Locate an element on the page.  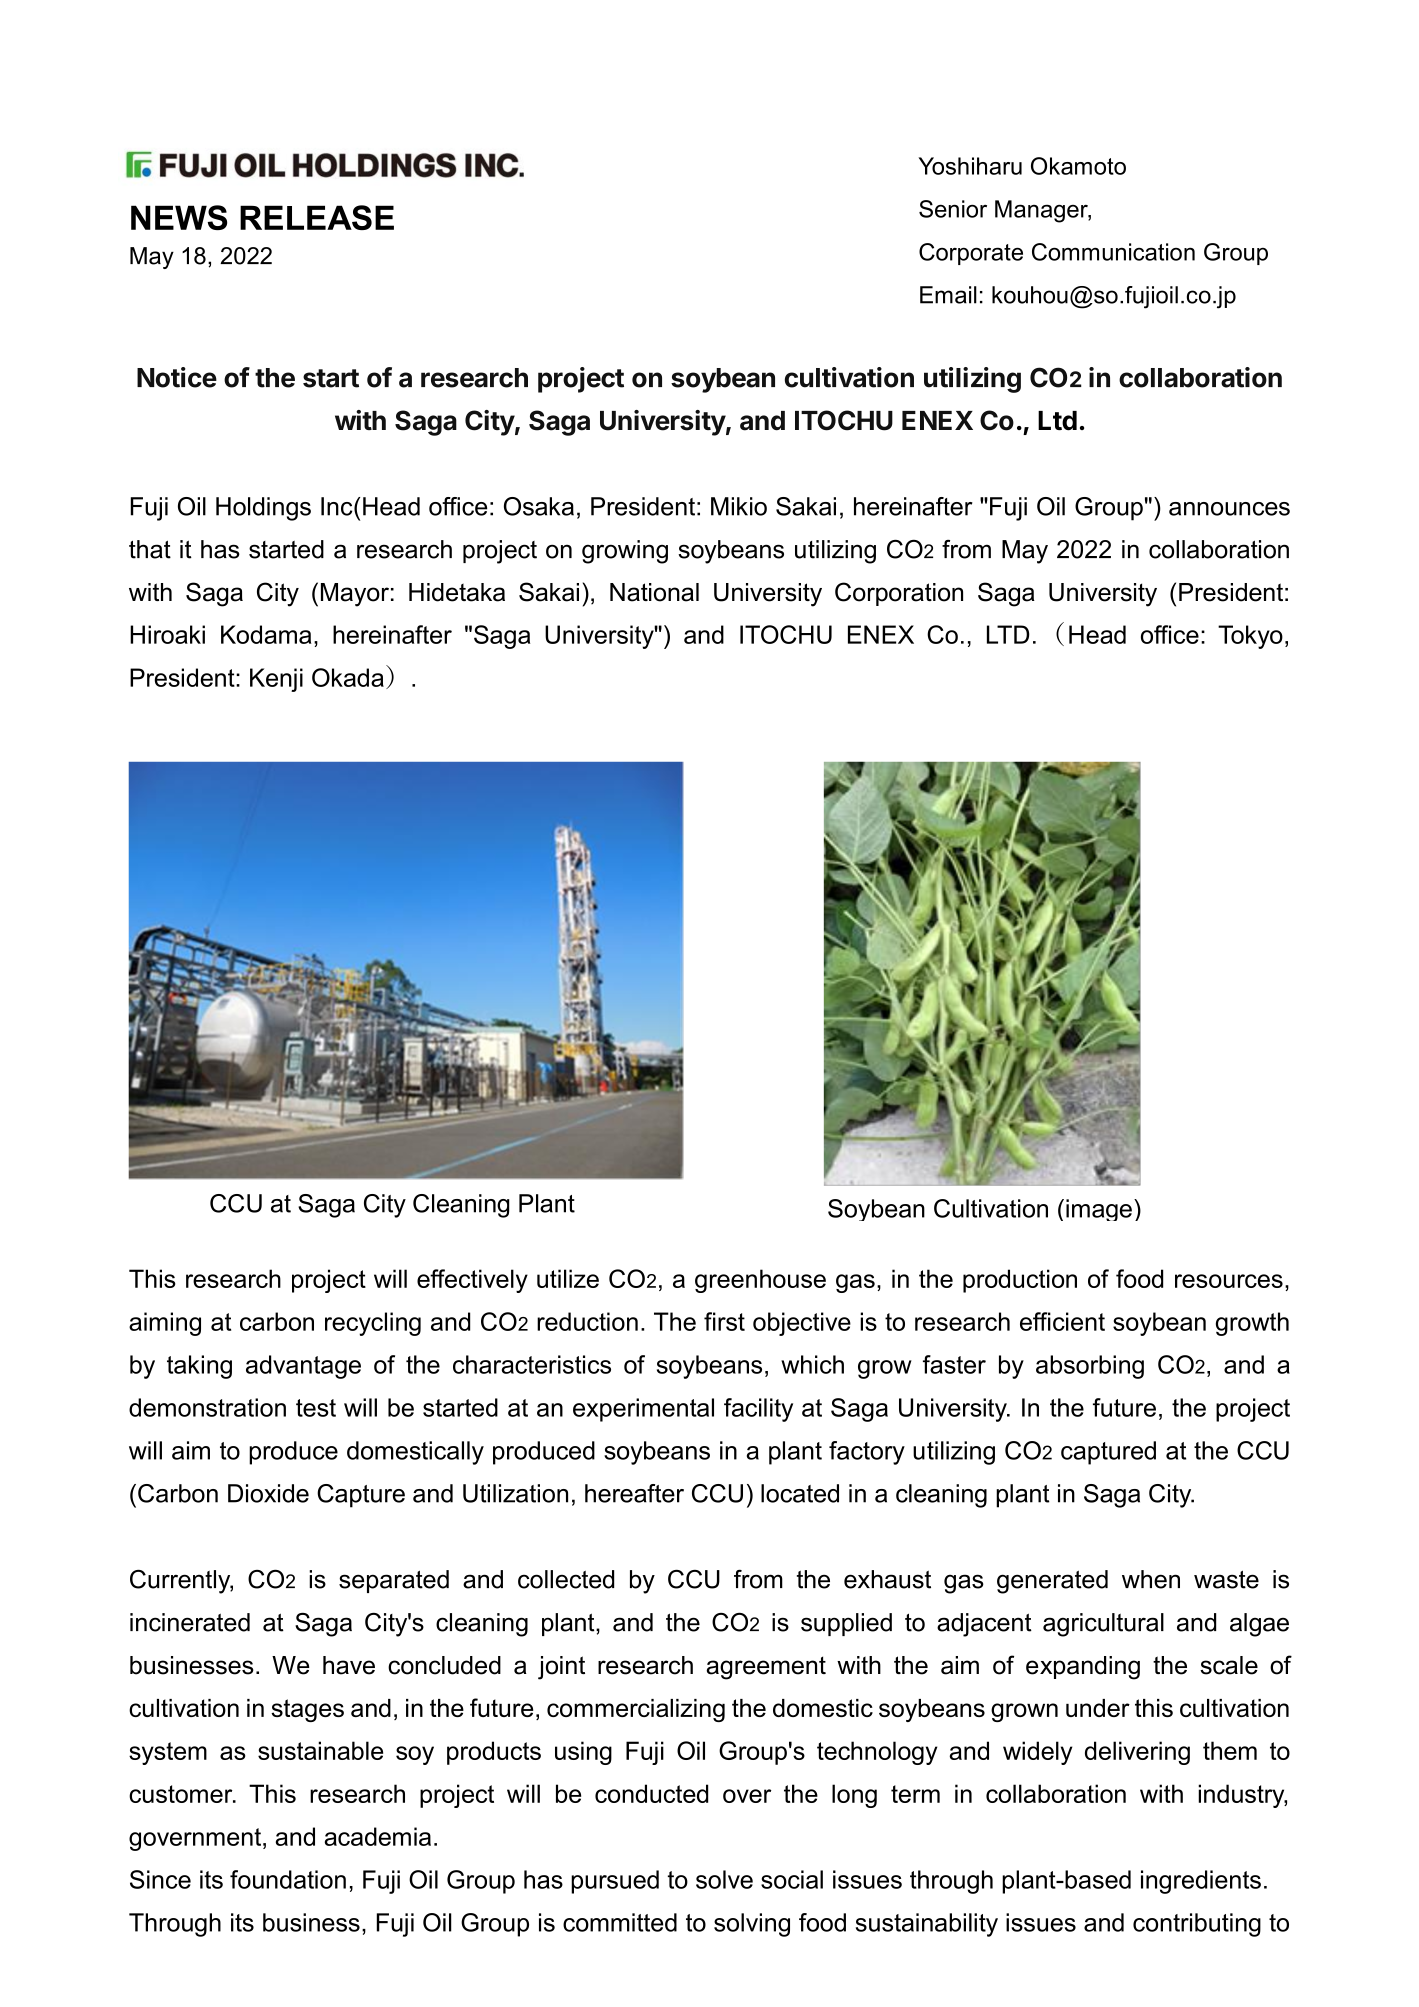
Senior is located at coordinates (953, 209).
